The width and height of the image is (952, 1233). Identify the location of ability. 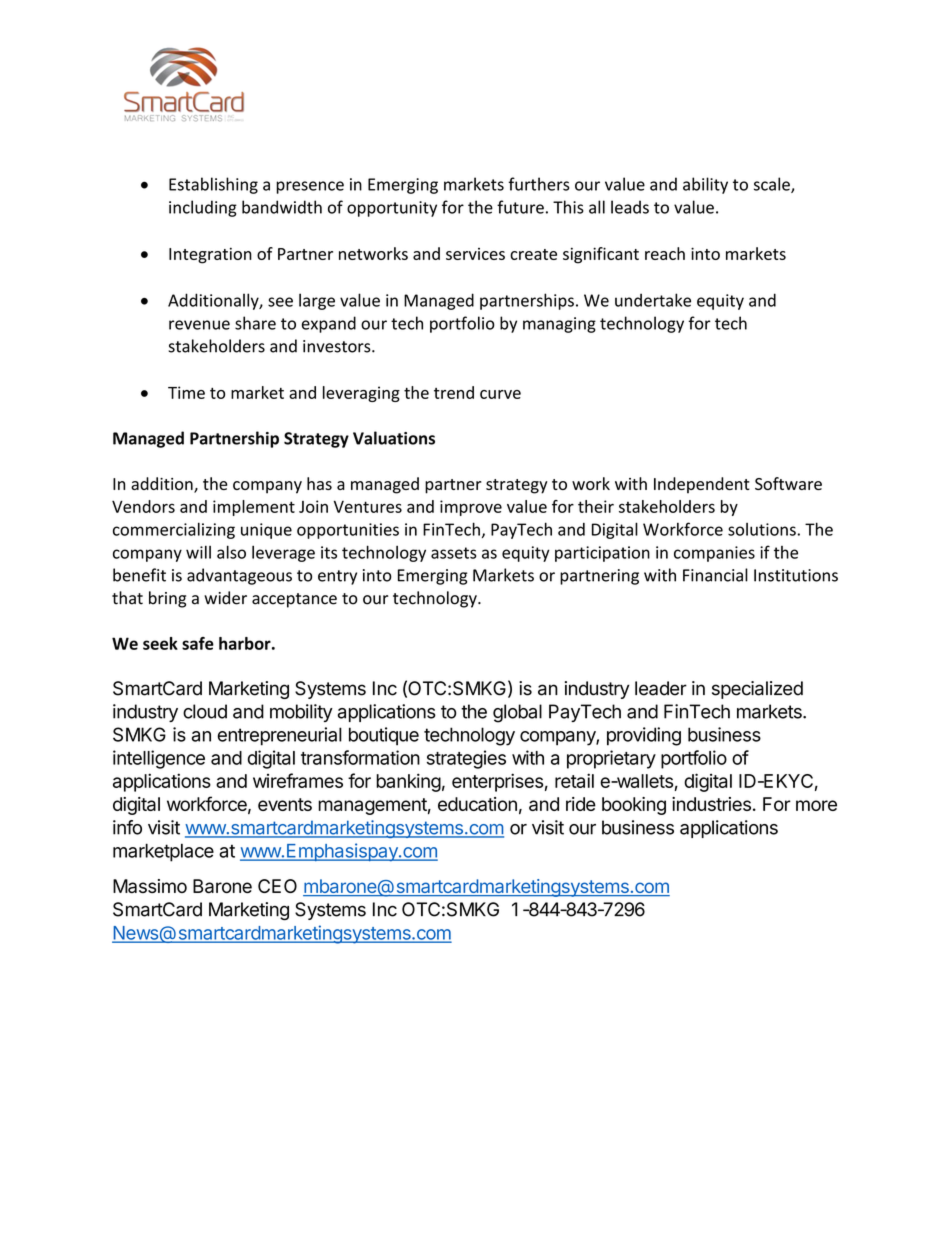
(705, 185).
